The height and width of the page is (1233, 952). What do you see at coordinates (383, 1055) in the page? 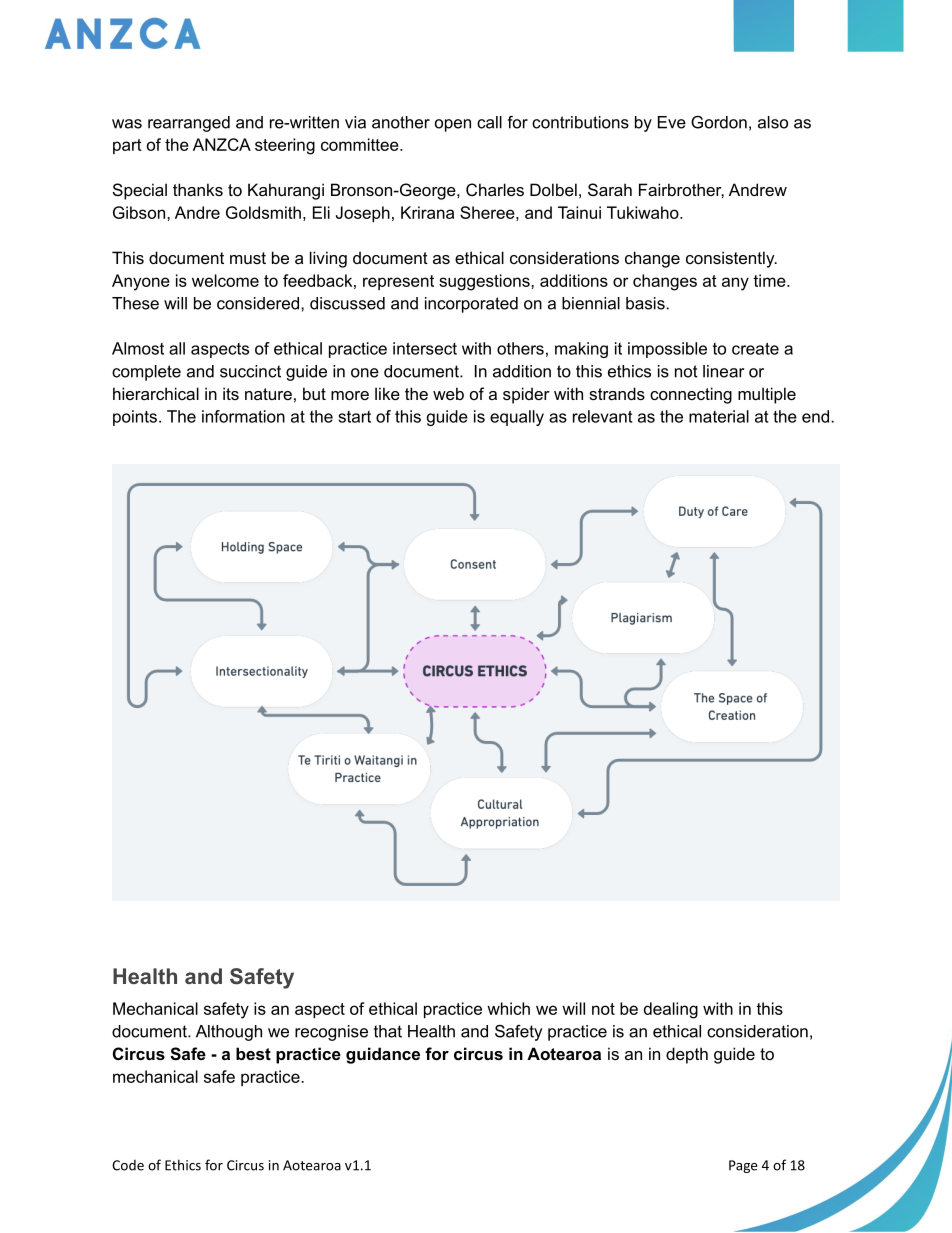
I see `guidance` at bounding box center [383, 1055].
